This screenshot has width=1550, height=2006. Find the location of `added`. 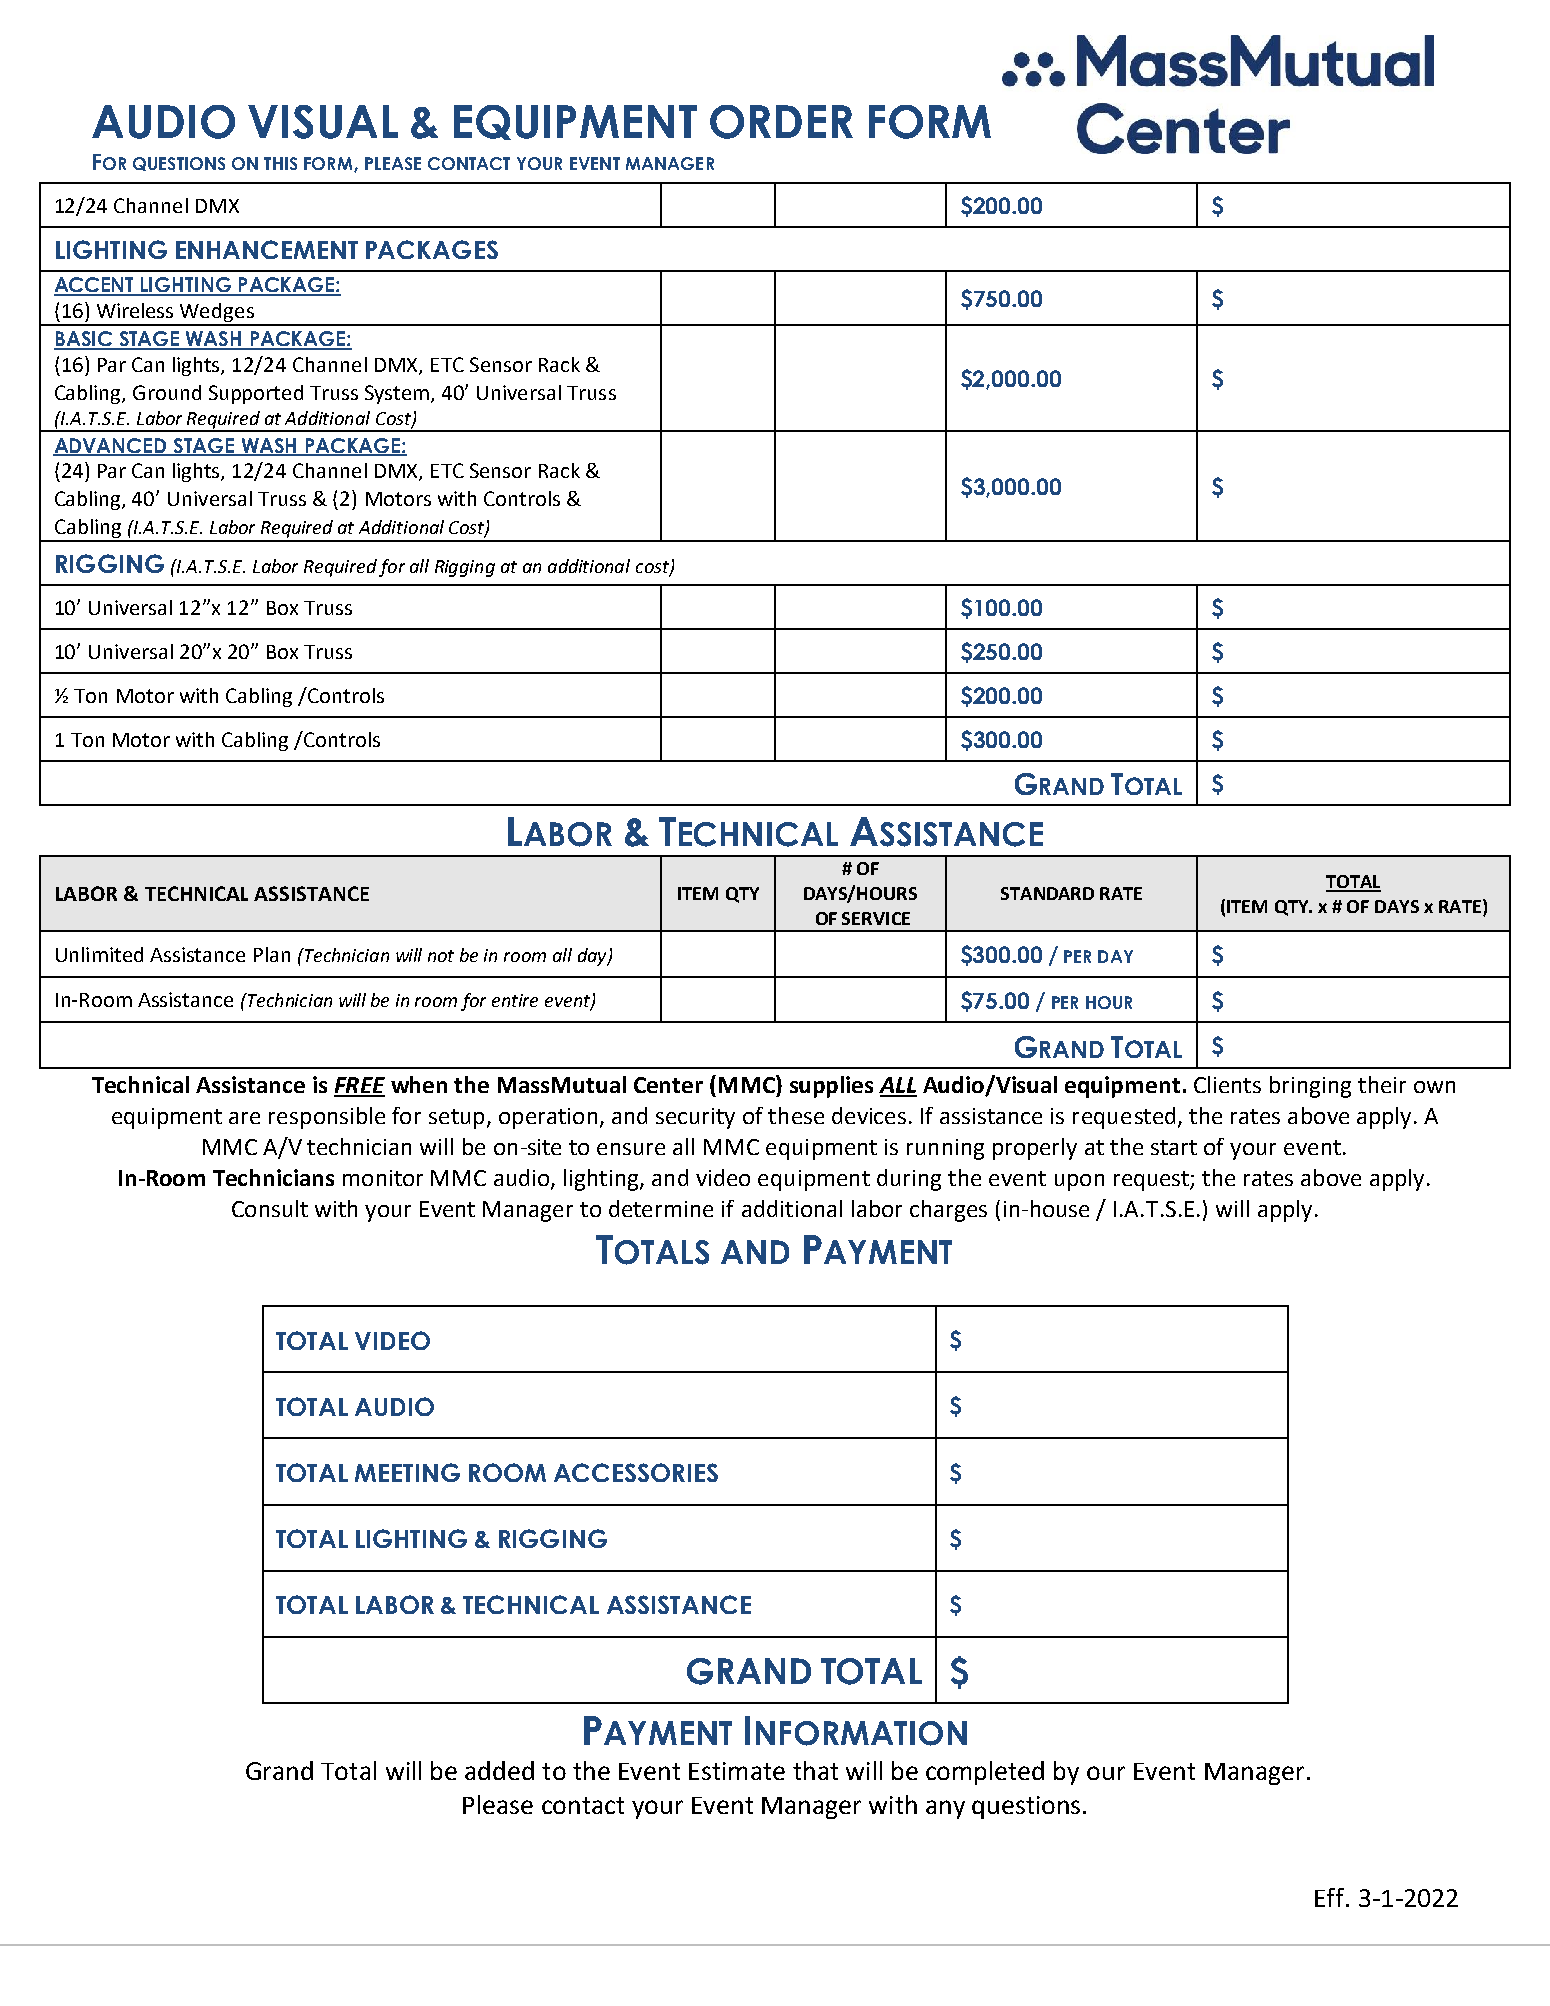

added is located at coordinates (499, 1770).
